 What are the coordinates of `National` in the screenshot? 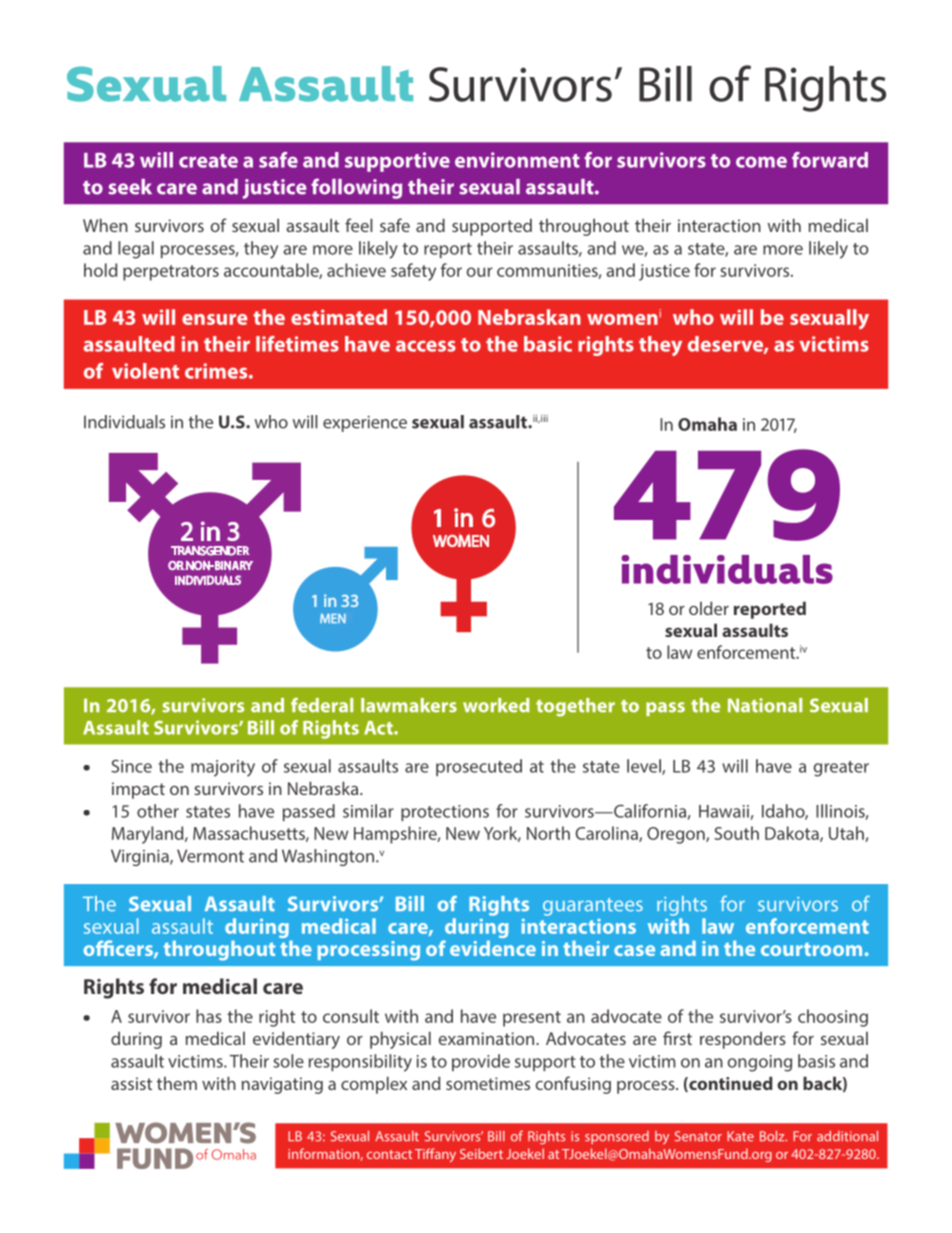 It's located at (765, 705).
